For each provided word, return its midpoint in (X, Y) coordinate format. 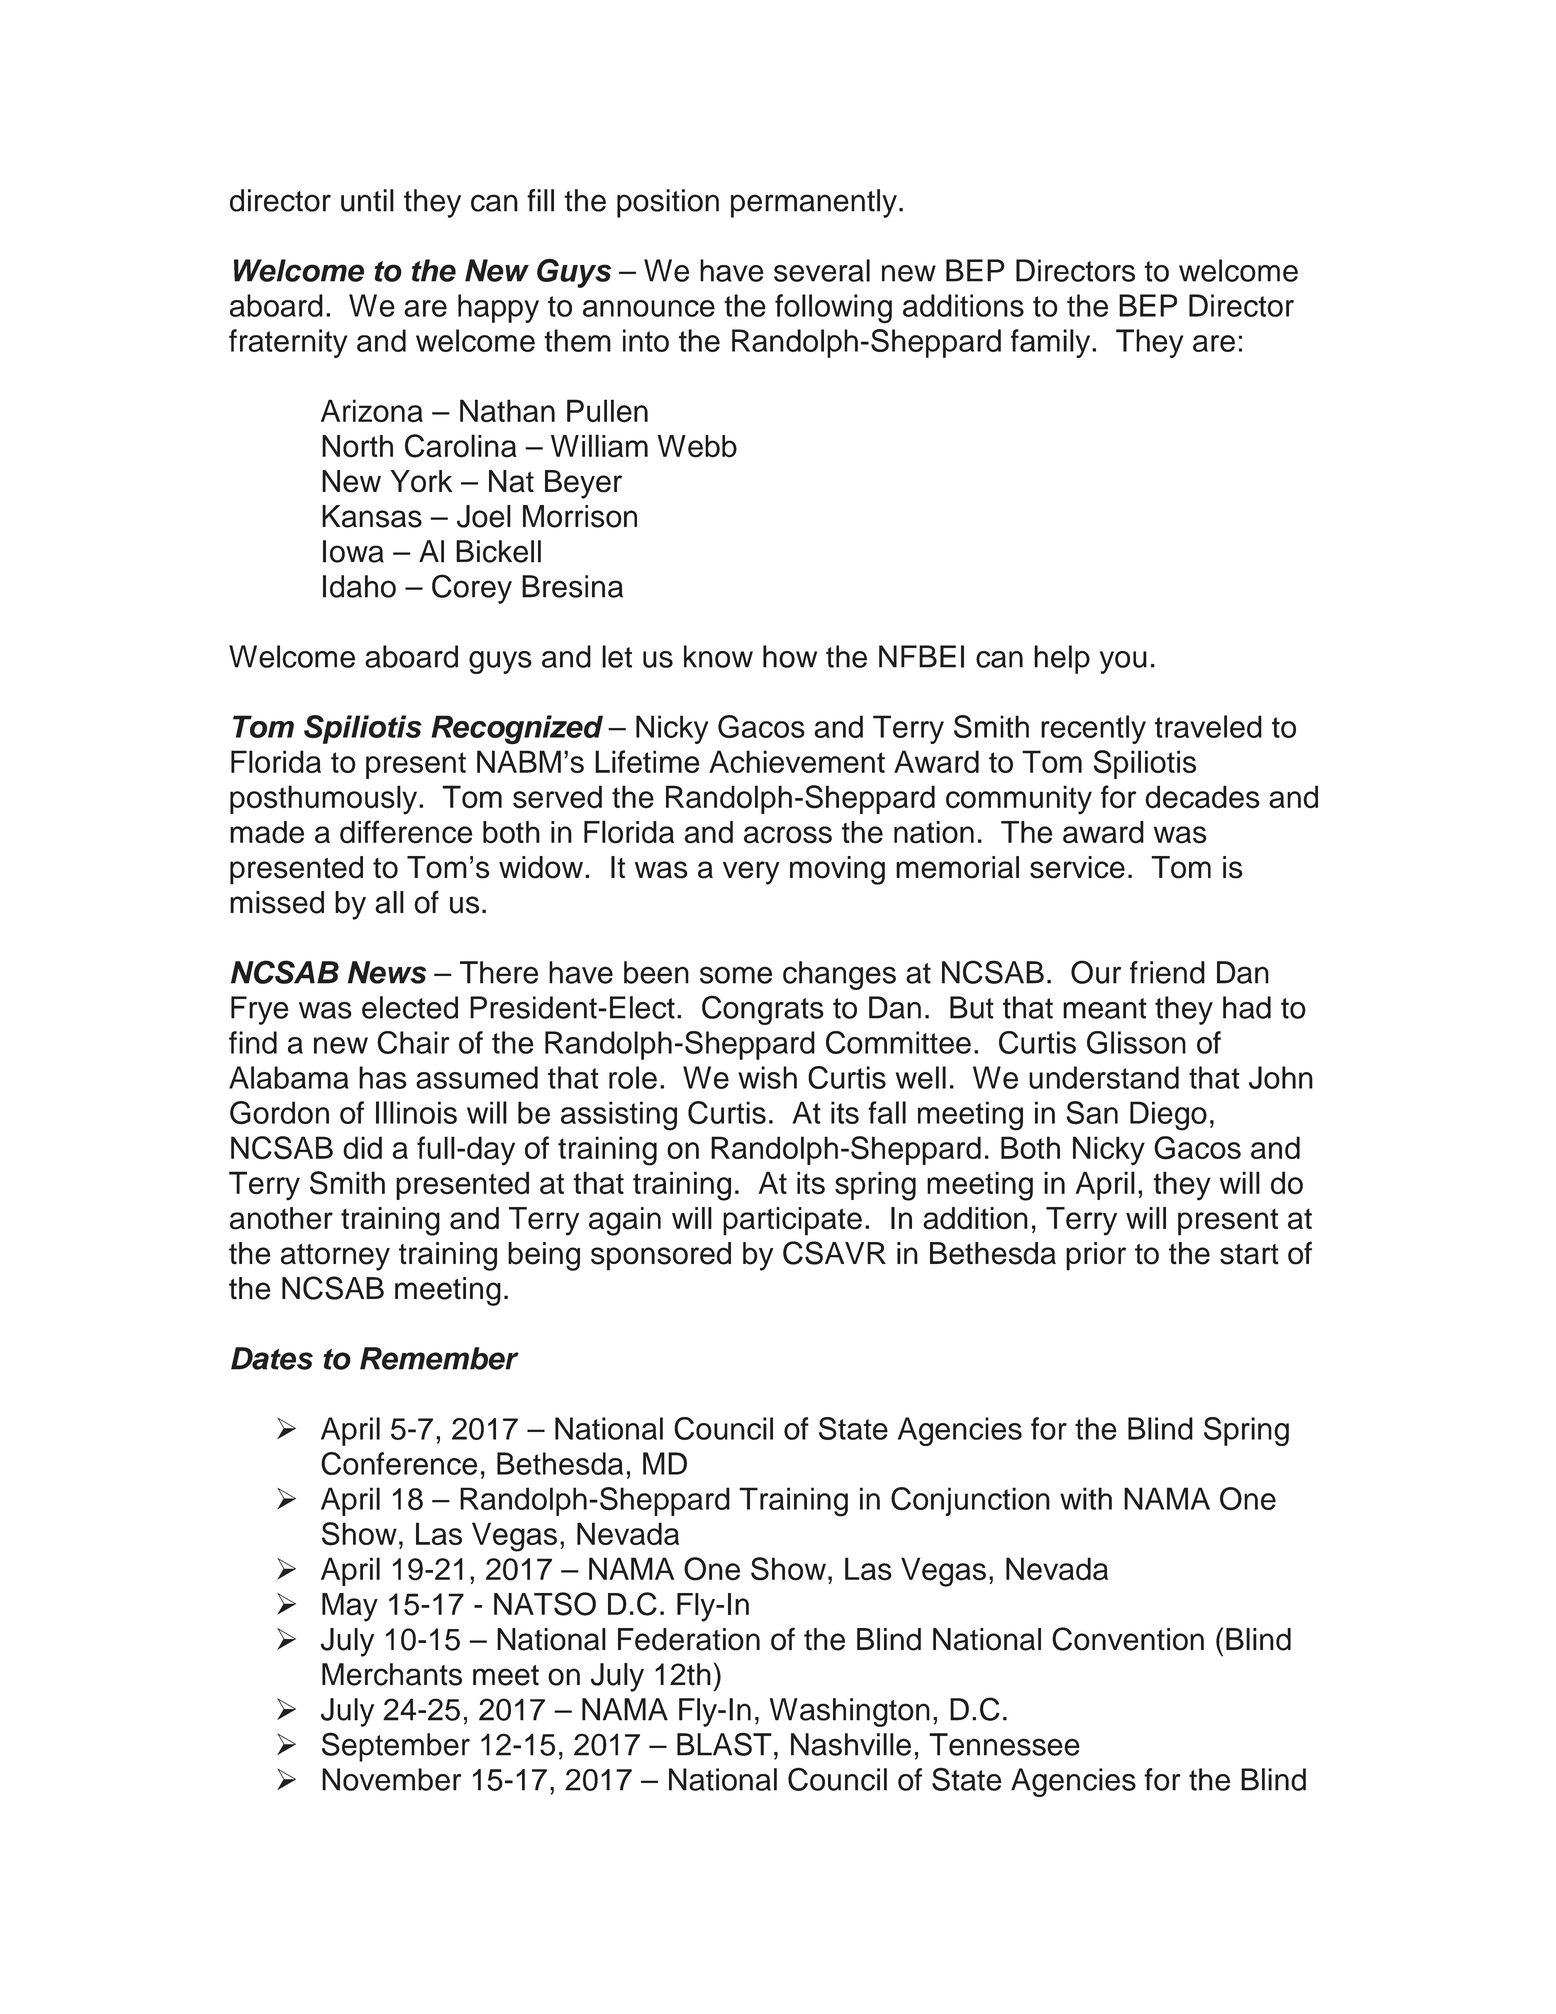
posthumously (325, 800)
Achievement (797, 761)
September (396, 1747)
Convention (1128, 1639)
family (1052, 343)
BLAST (724, 1744)
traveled (1208, 726)
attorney (335, 1257)
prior (1096, 1256)
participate (792, 1221)
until (367, 200)
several (822, 270)
